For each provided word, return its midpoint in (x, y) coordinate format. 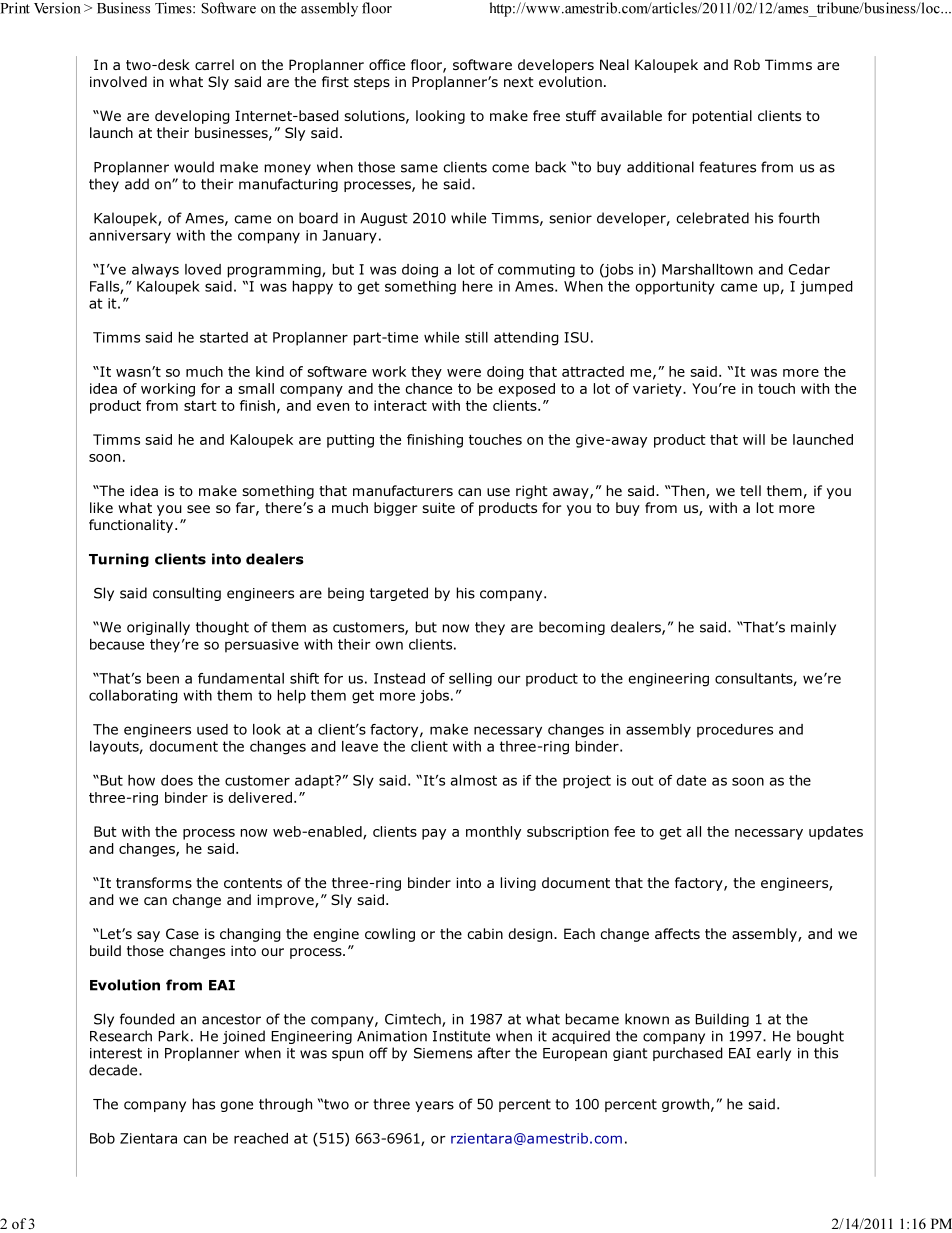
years (434, 1106)
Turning (119, 560)
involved (118, 81)
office (387, 64)
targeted (399, 594)
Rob (747, 64)
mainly (813, 628)
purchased (688, 1054)
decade (114, 1070)
